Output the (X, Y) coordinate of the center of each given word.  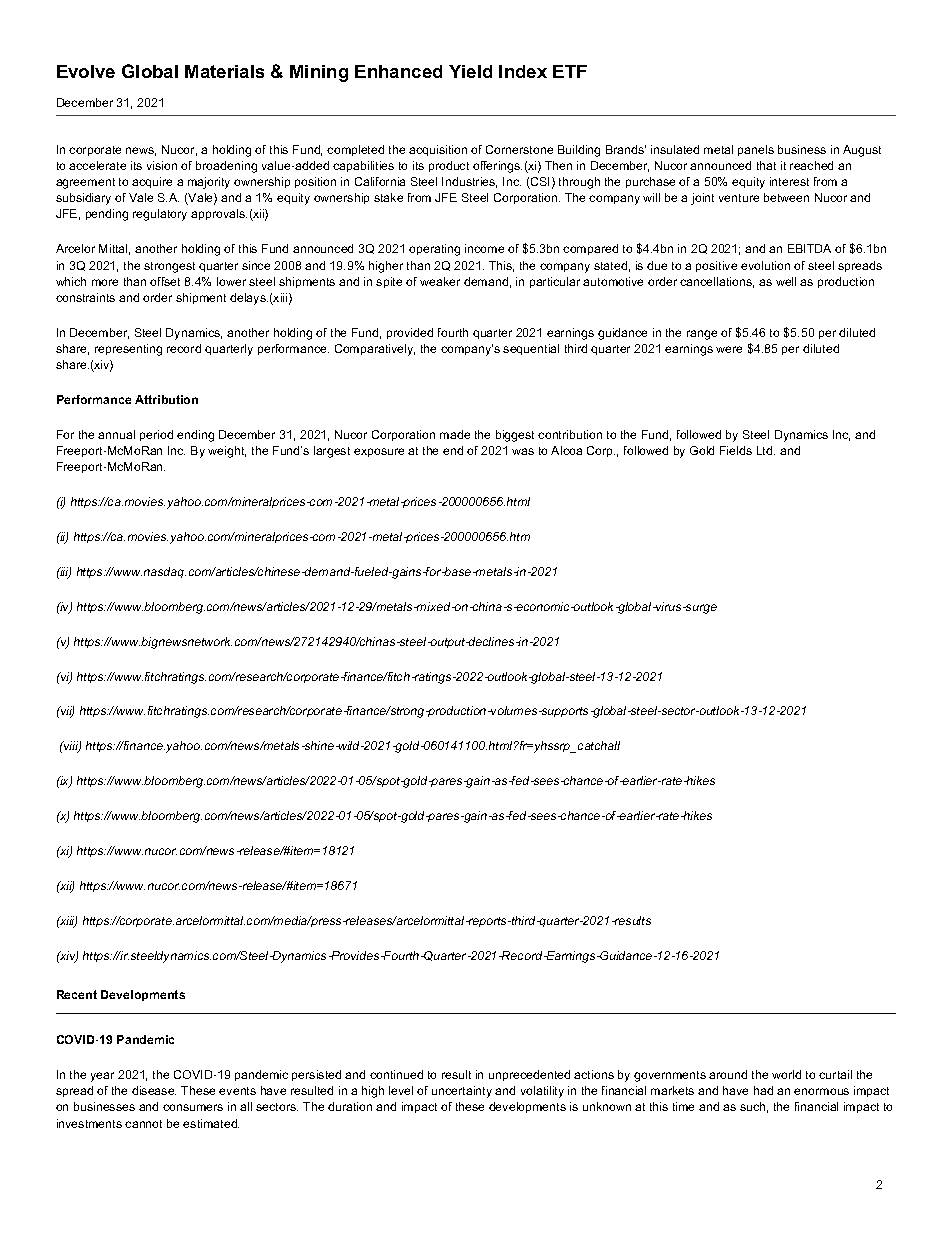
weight (227, 452)
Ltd (766, 450)
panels (756, 150)
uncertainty (462, 1092)
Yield (470, 71)
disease (154, 1090)
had (763, 1090)
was (523, 451)
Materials (224, 71)
